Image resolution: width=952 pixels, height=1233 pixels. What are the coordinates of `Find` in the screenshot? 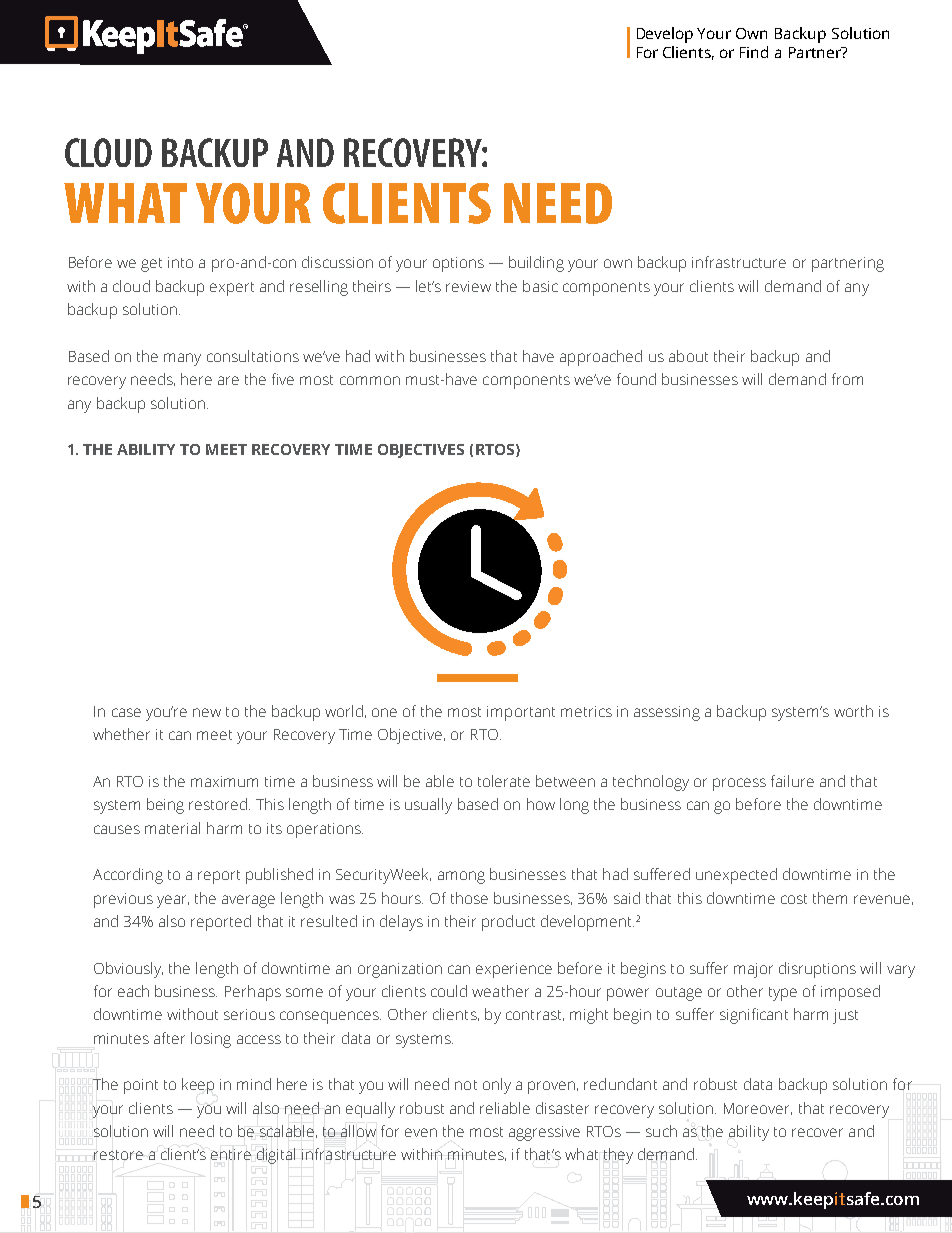 It's located at (754, 52).
